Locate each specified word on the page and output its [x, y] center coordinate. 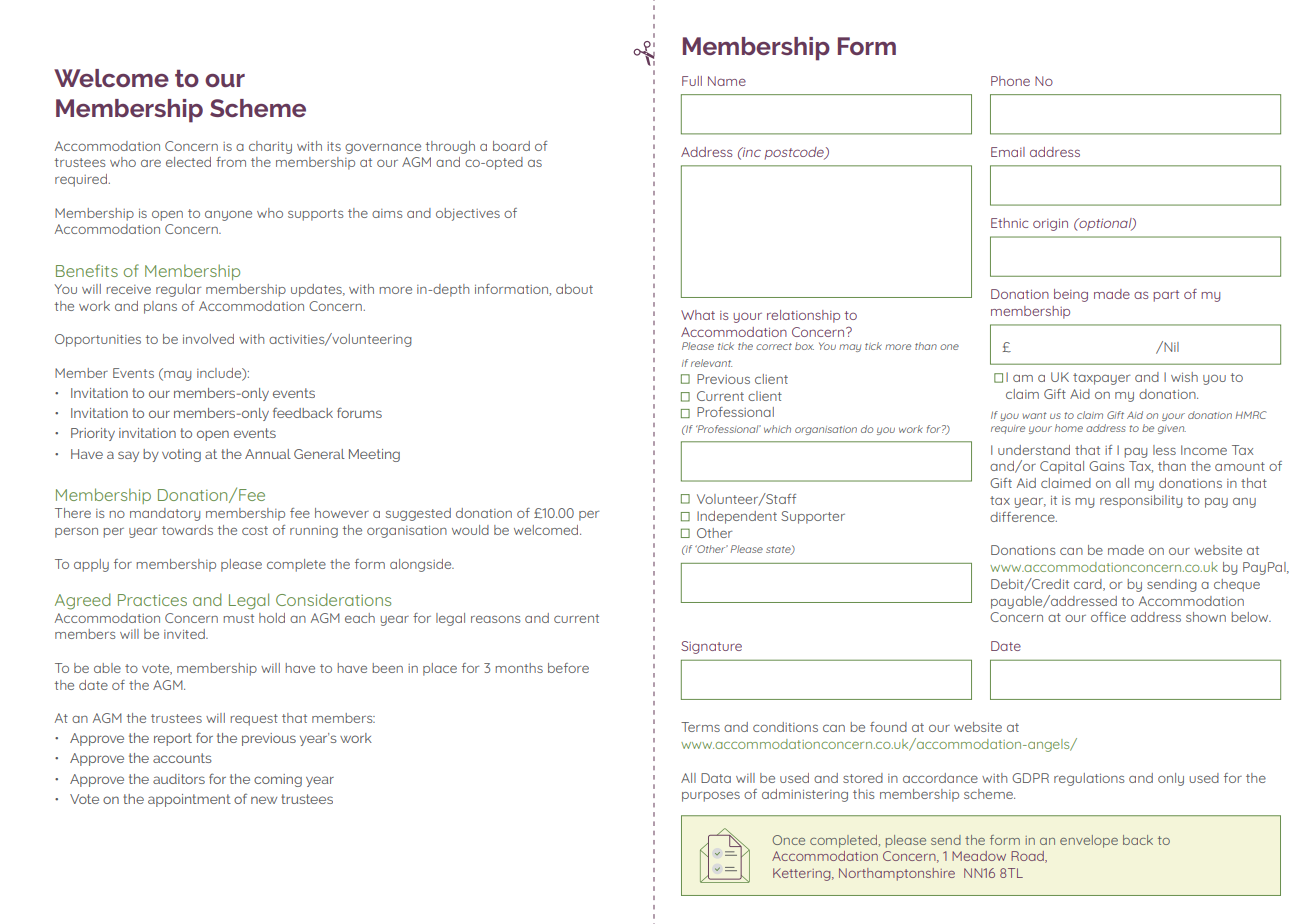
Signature [711, 647]
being [1071, 295]
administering [805, 795]
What [698, 315]
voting [181, 455]
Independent [737, 517]
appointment [189, 800]
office [1108, 617]
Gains [1106, 466]
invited [185, 634]
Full [692, 81]
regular [178, 290]
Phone [1010, 81]
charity [270, 147]
